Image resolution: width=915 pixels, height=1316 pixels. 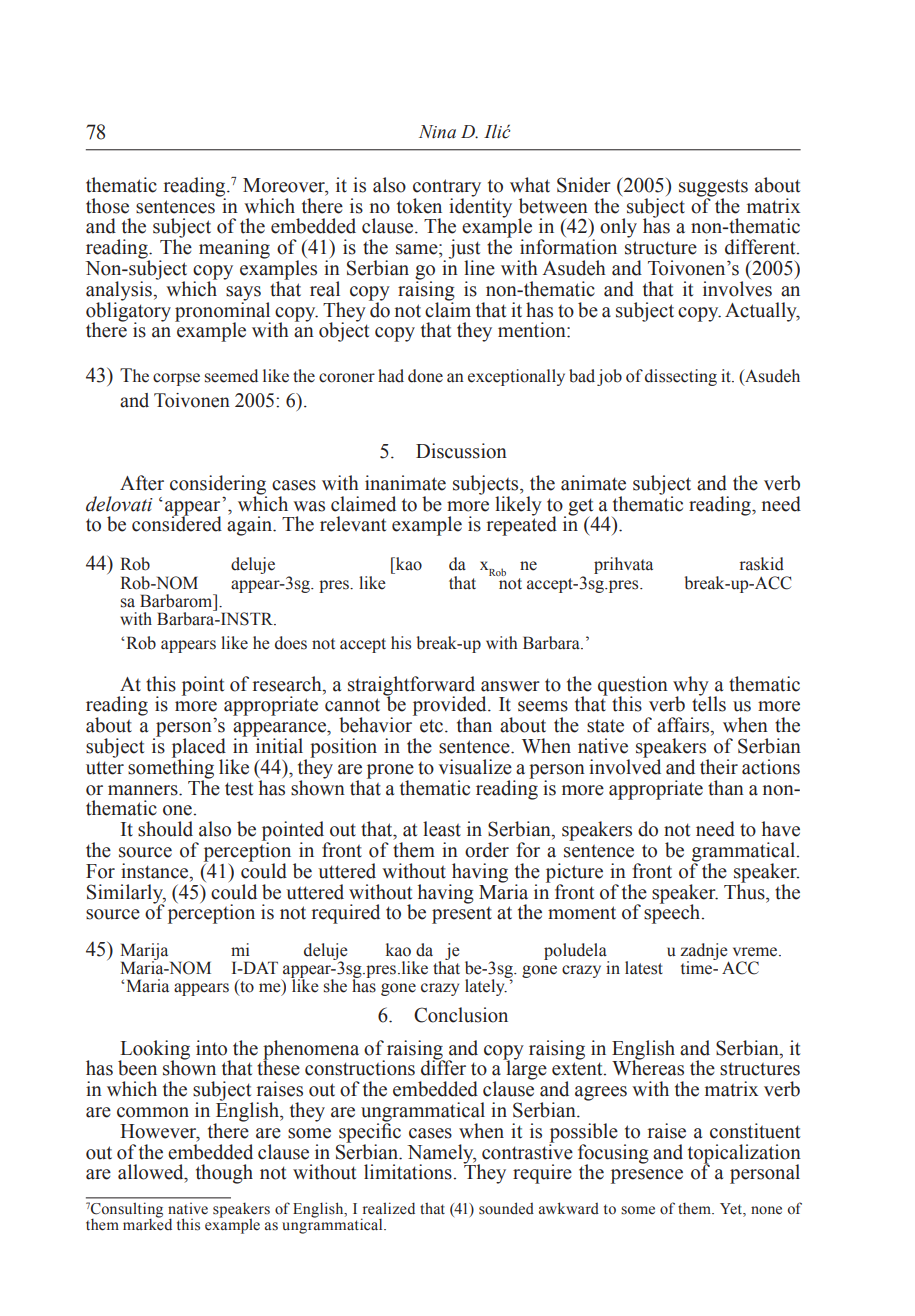 I want to click on contrary, so click(x=447, y=189).
